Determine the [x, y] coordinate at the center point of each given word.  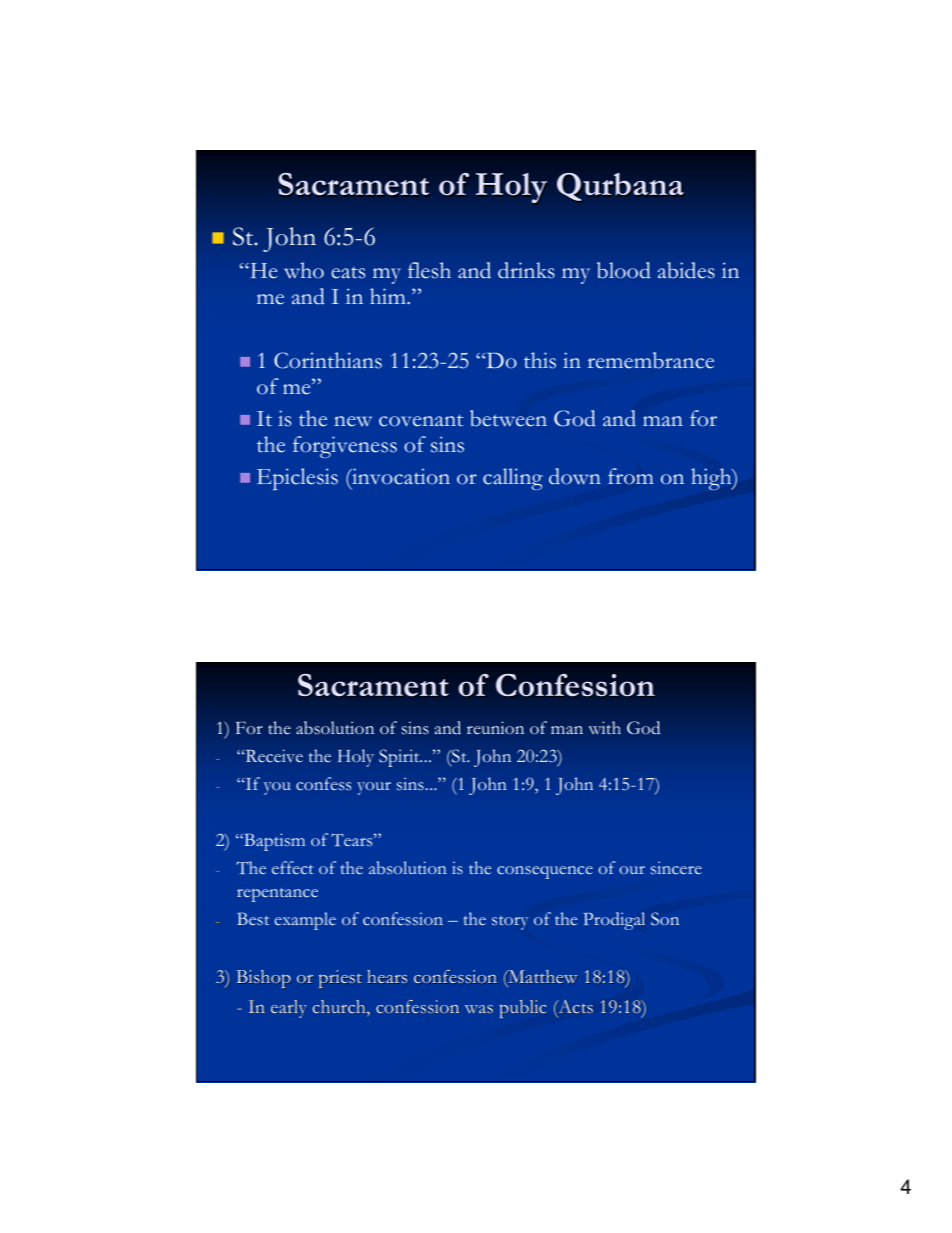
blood [624, 270]
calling [513, 479]
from [631, 476]
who [304, 270]
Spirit [400, 758]
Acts [575, 1008]
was [479, 1009]
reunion [495, 728]
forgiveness [345, 447]
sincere [676, 867]
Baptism [273, 842]
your [374, 788]
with [604, 727]
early [289, 1009]
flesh [429, 270]
